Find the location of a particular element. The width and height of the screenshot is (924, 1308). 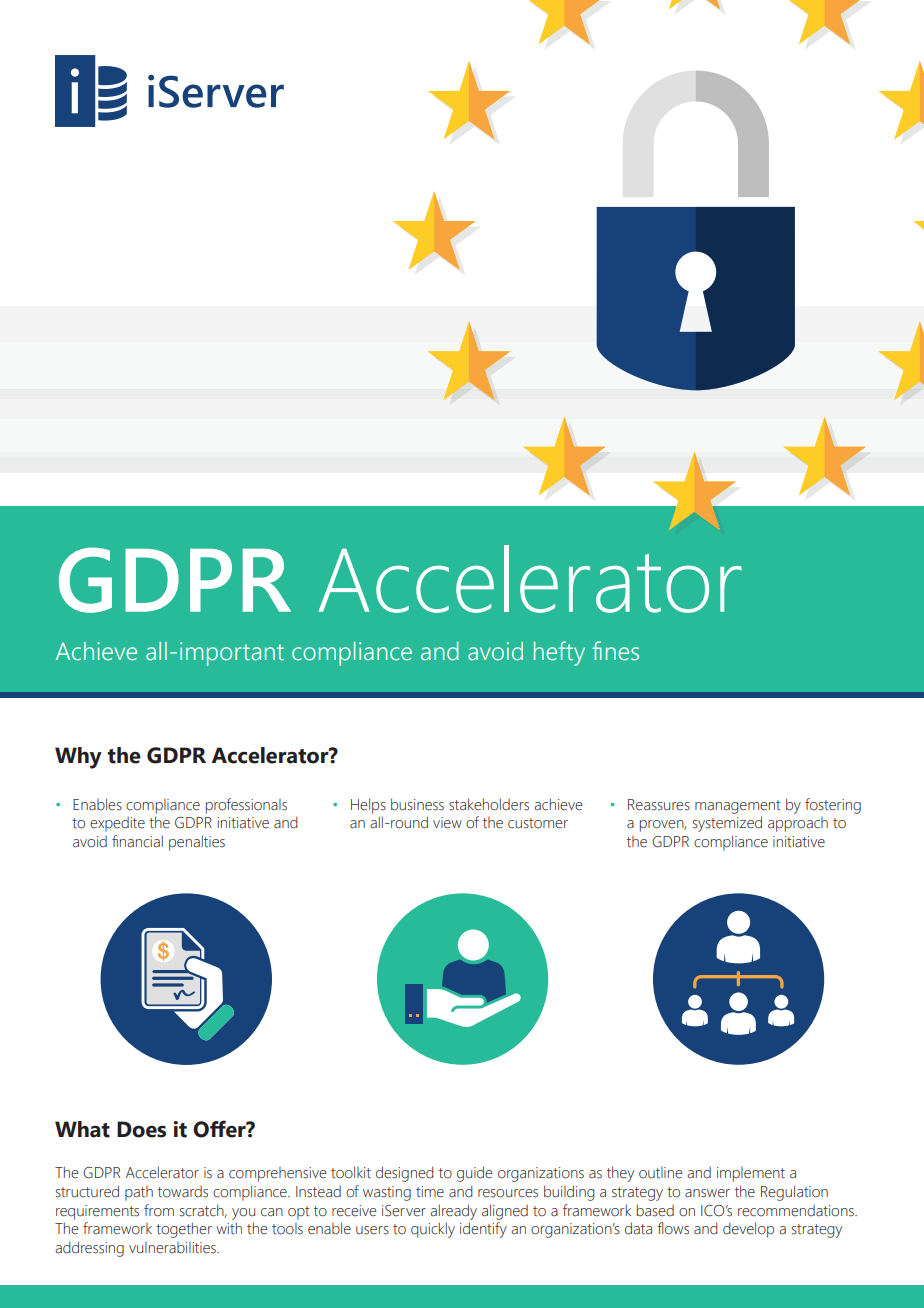

Why is located at coordinates (78, 758).
